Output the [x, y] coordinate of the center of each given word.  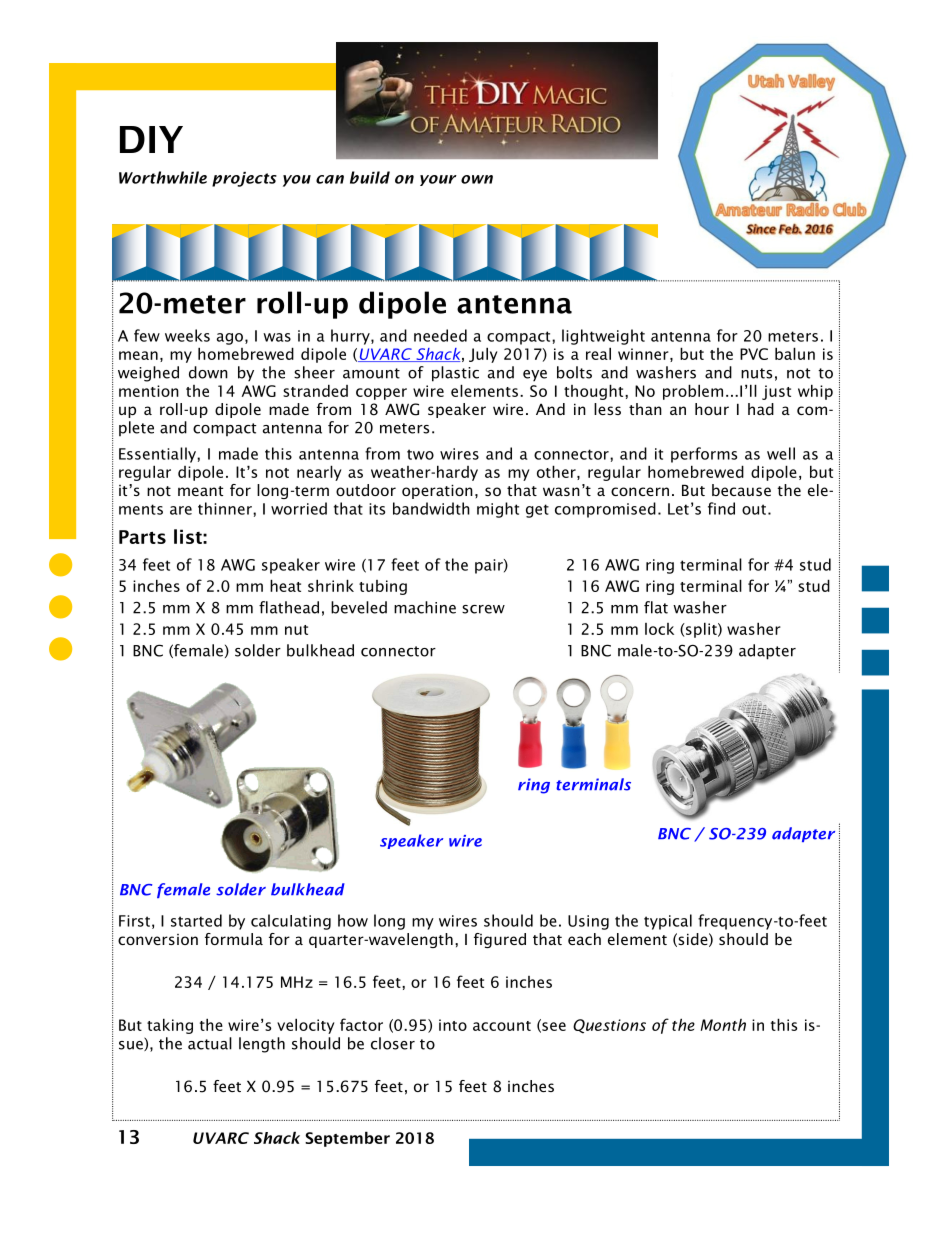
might [498, 510]
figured [500, 940]
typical [668, 922]
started [196, 920]
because [741, 490]
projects [244, 179]
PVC [754, 354]
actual [210, 1043]
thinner [226, 508]
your [438, 180]
